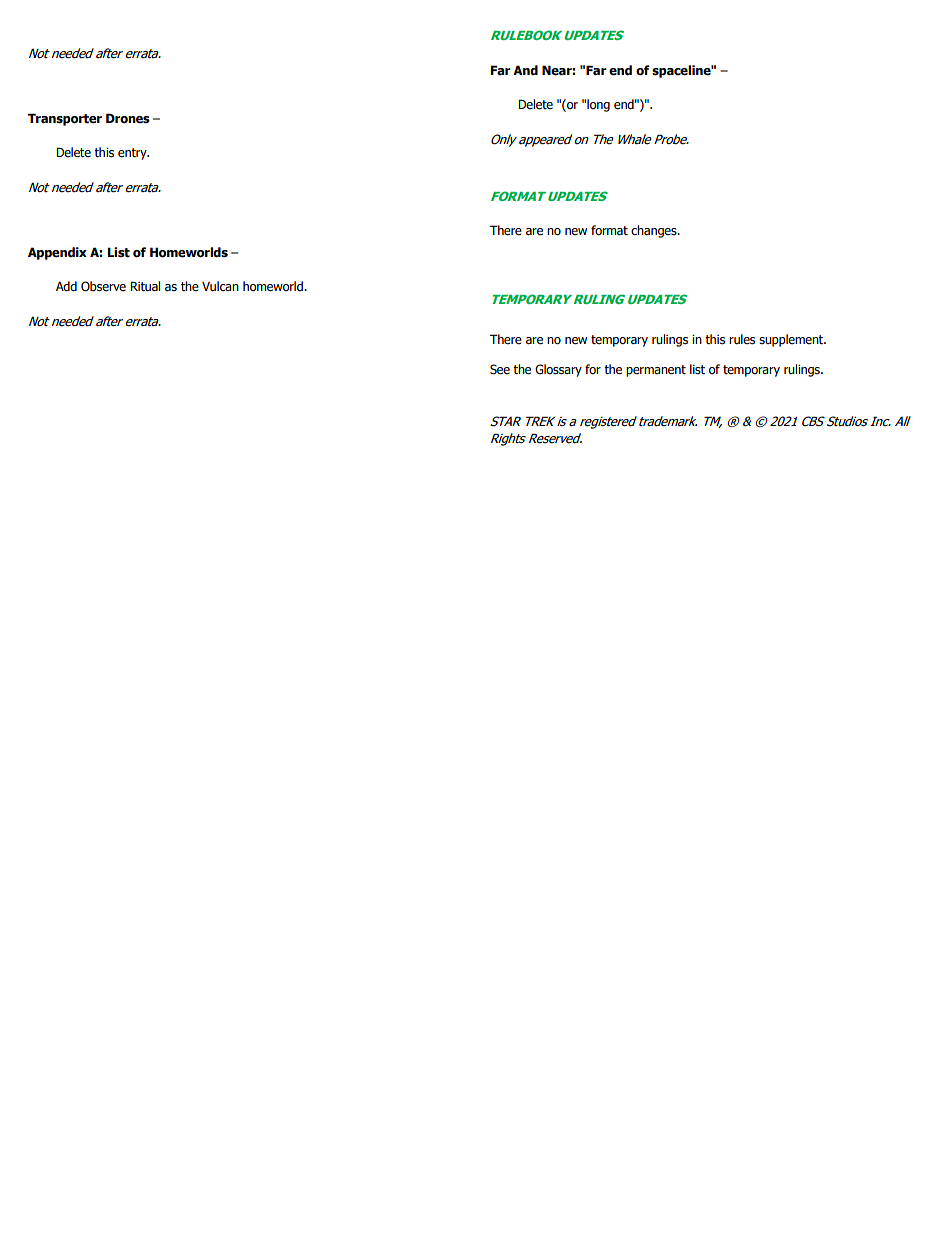 This screenshot has height=1233, width=952. Describe the element at coordinates (500, 369) in the screenshot. I see `See` at that location.
